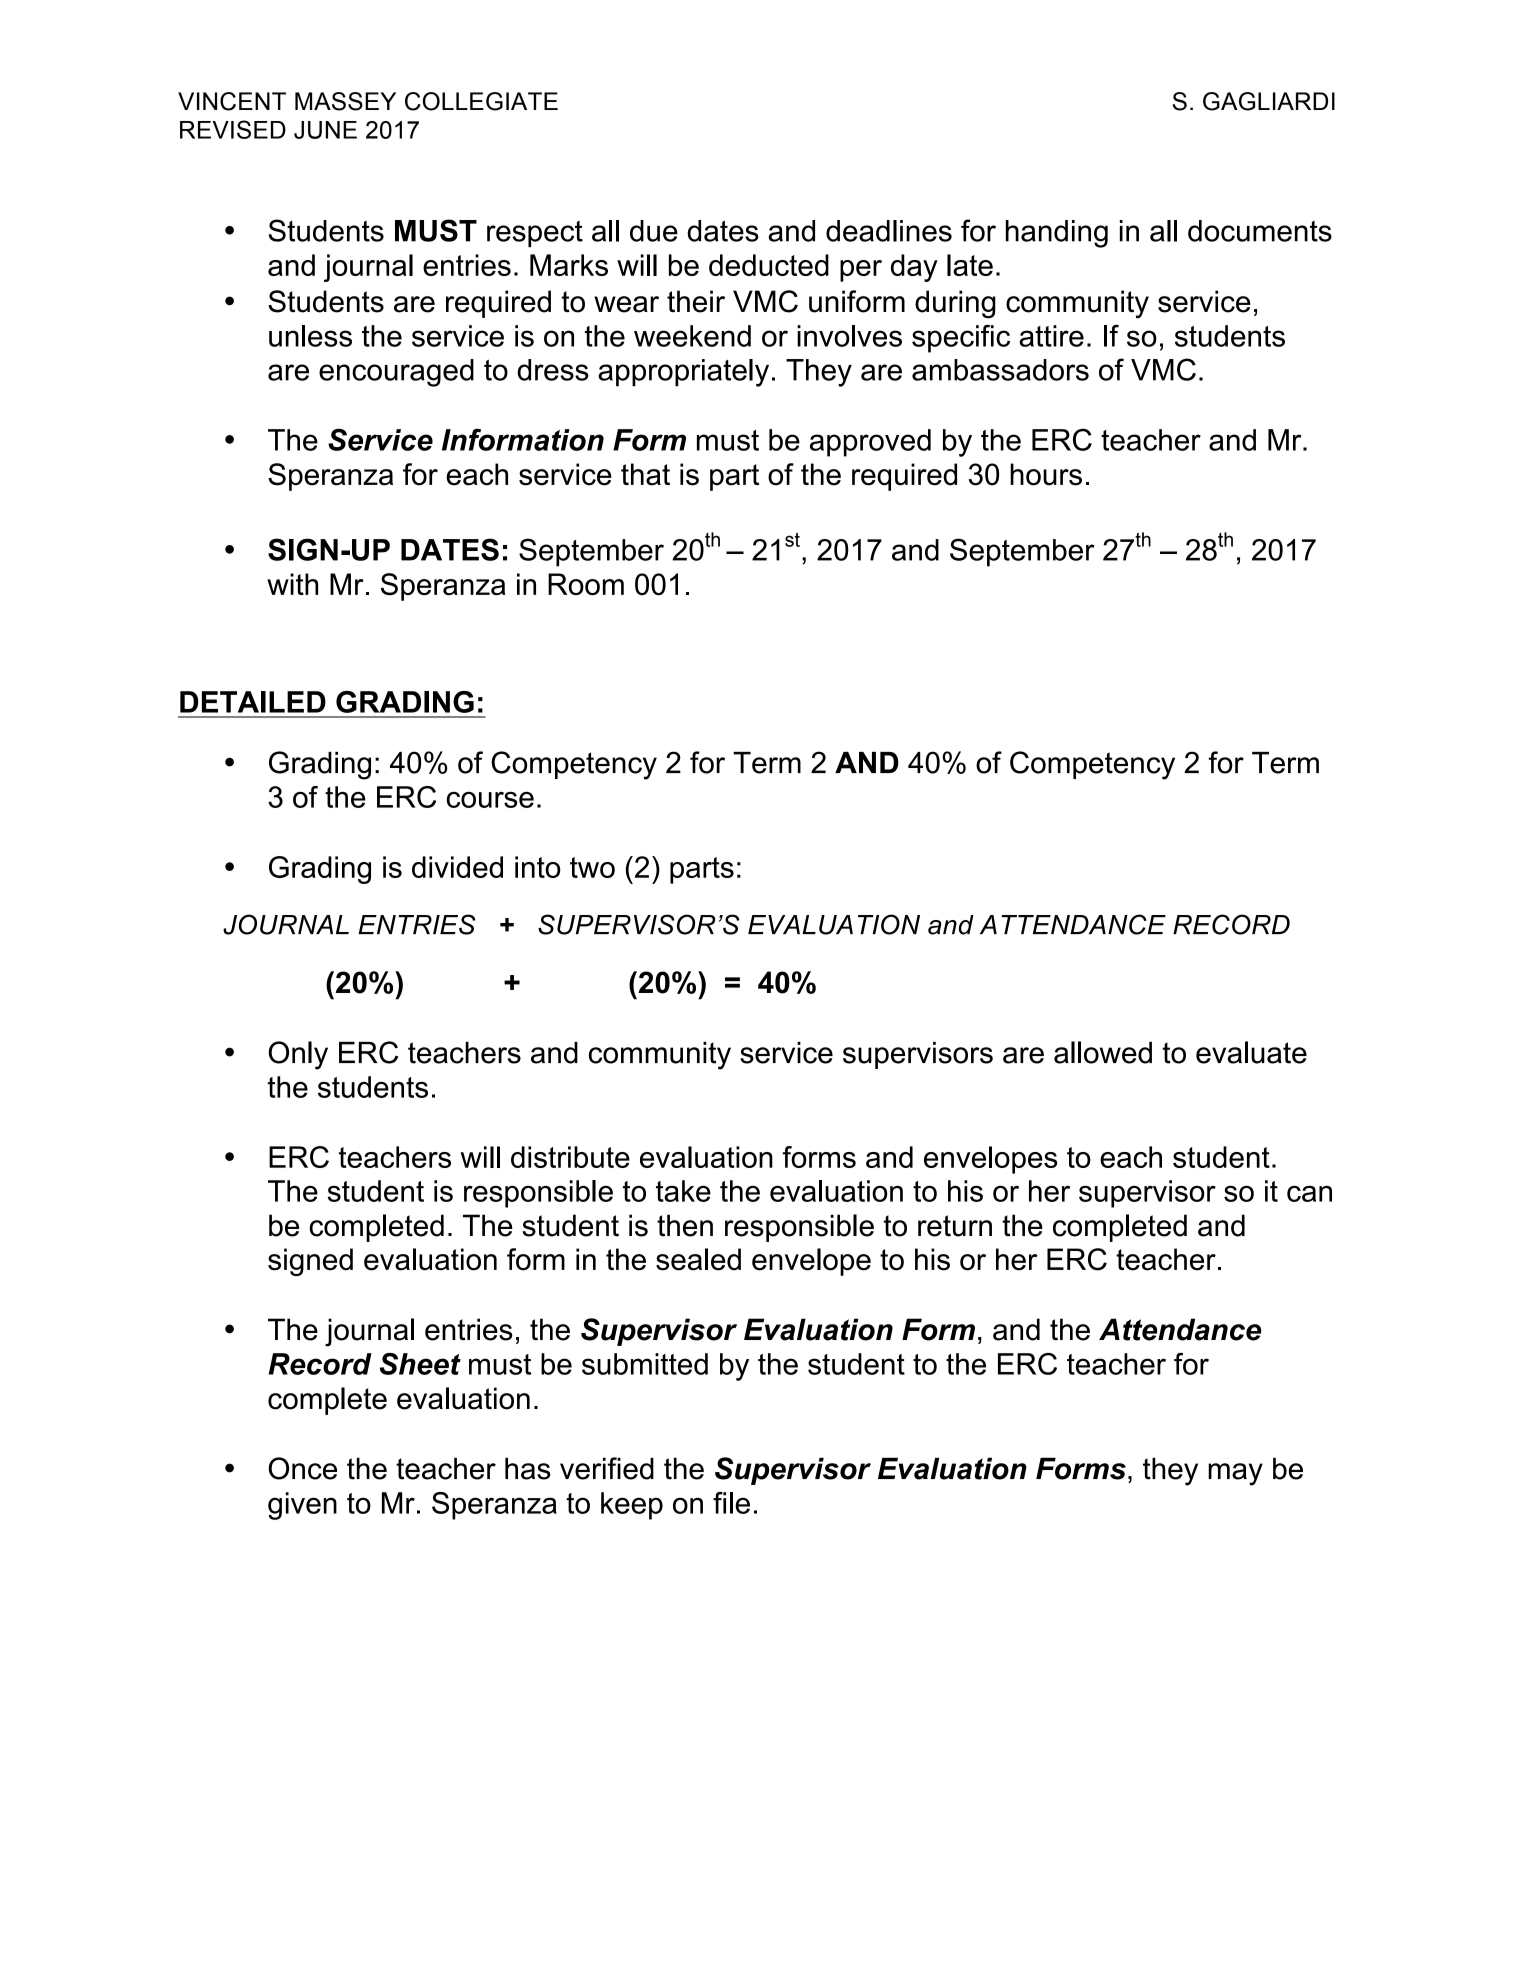 This page has width=1515, height=1961. I want to click on evaluate, so click(1251, 1052).
